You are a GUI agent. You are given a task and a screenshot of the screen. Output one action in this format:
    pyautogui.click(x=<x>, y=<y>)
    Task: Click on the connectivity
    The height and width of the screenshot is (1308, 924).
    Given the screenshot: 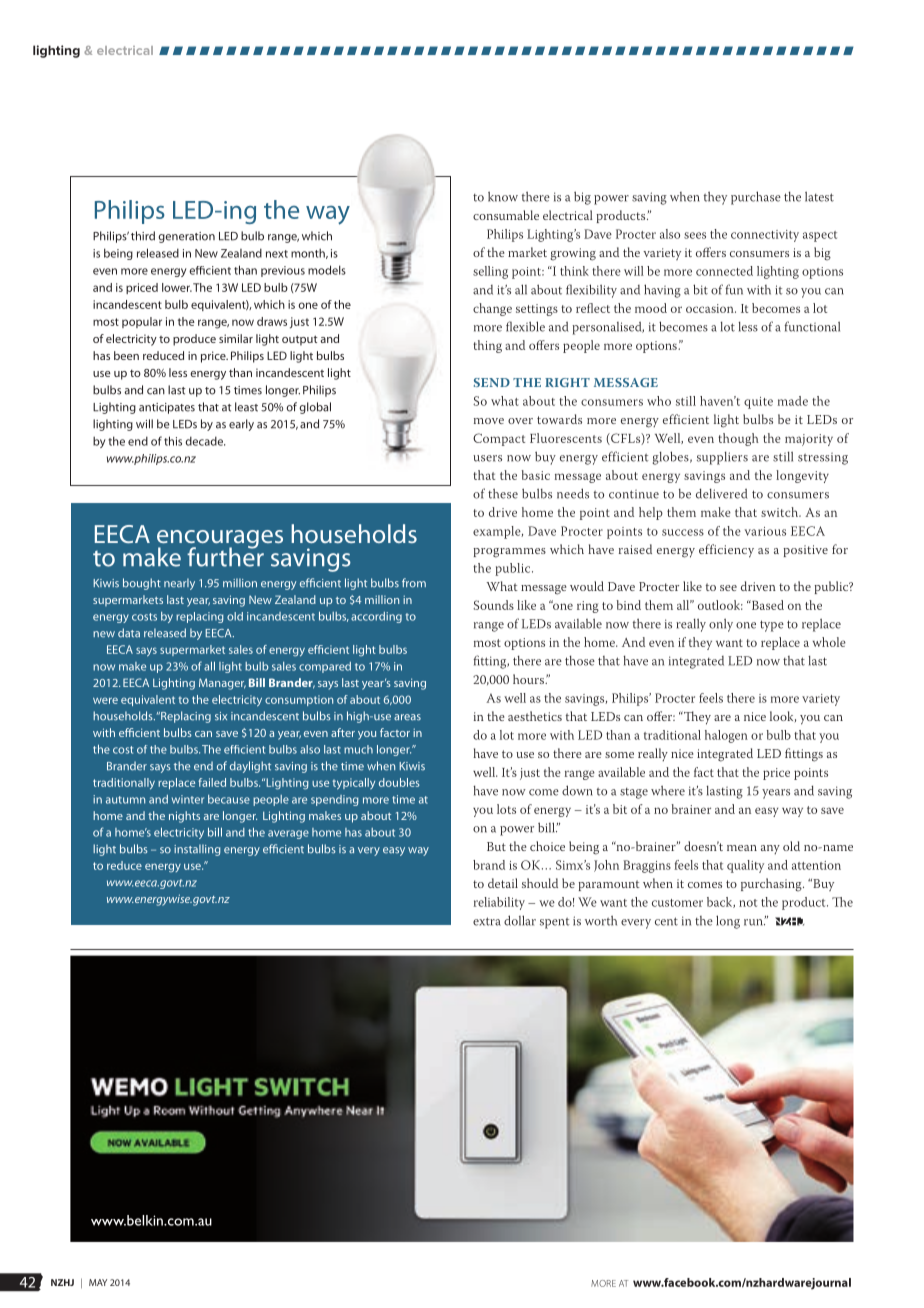 What is the action you would take?
    pyautogui.click(x=765, y=236)
